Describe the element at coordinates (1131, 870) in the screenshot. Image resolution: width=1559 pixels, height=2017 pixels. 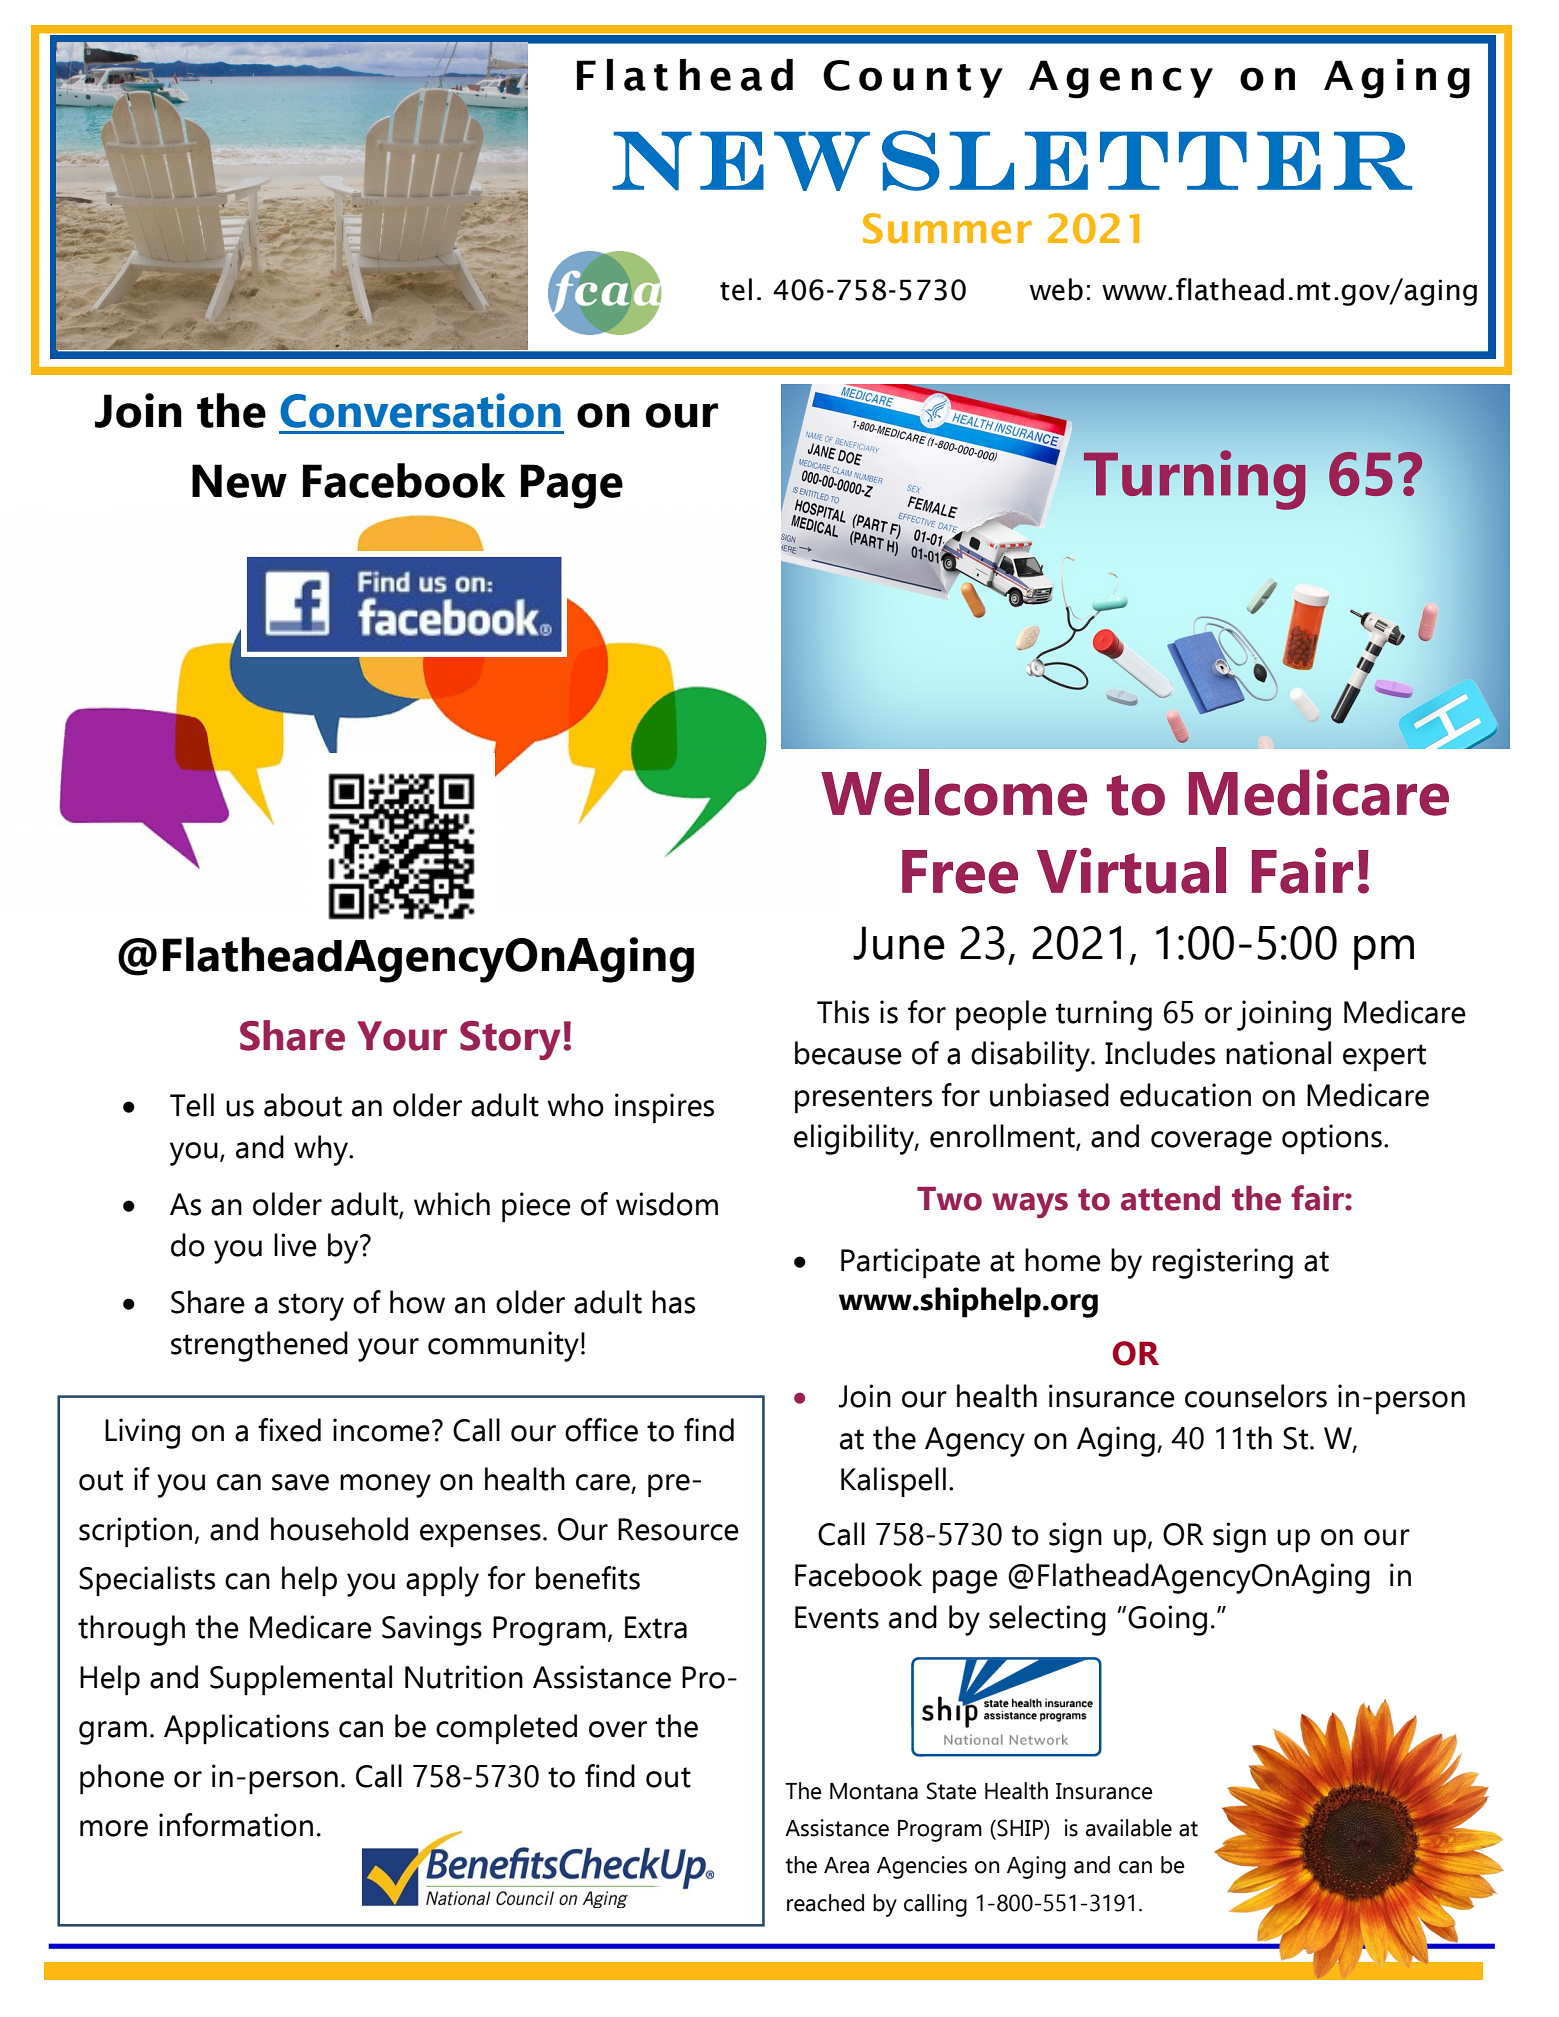
I see `Virtual` at that location.
